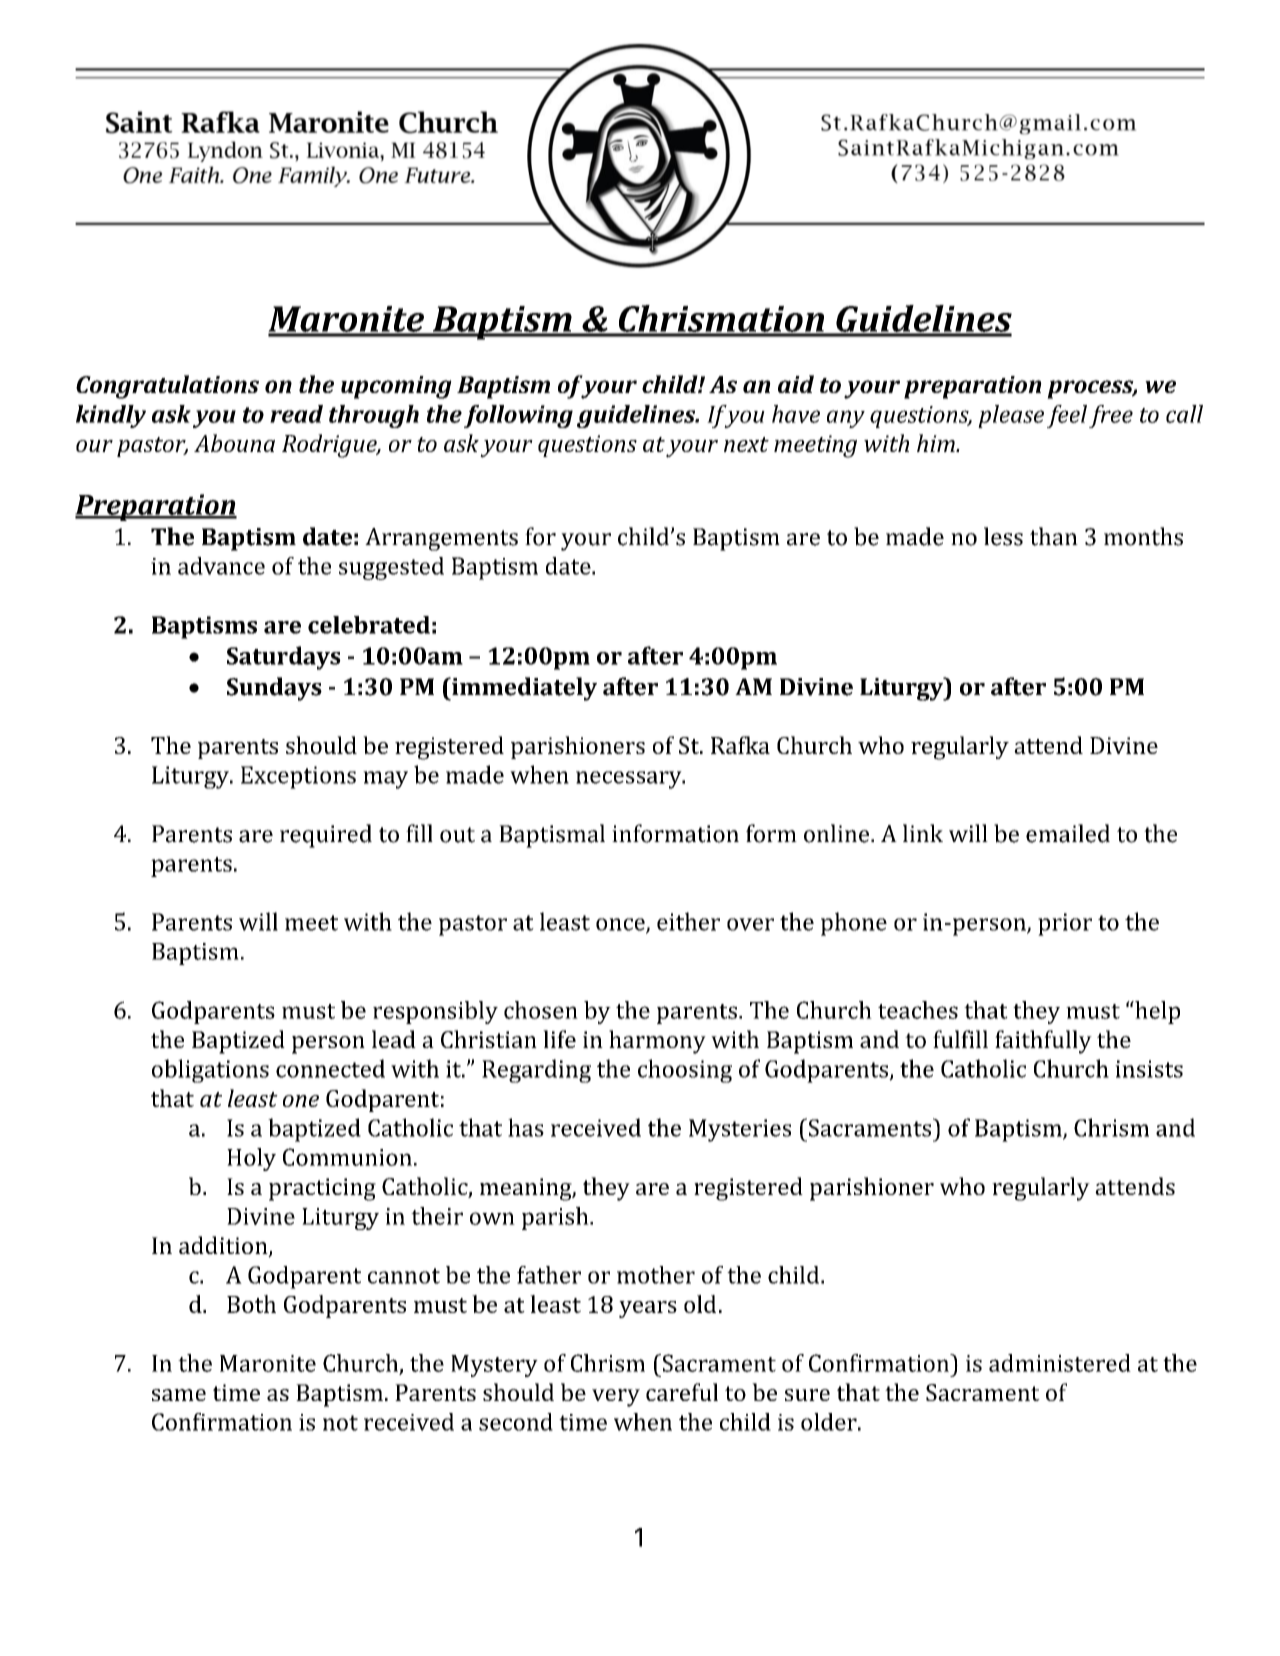 Image resolution: width=1280 pixels, height=1656 pixels. I want to click on Holy, so click(251, 1159).
